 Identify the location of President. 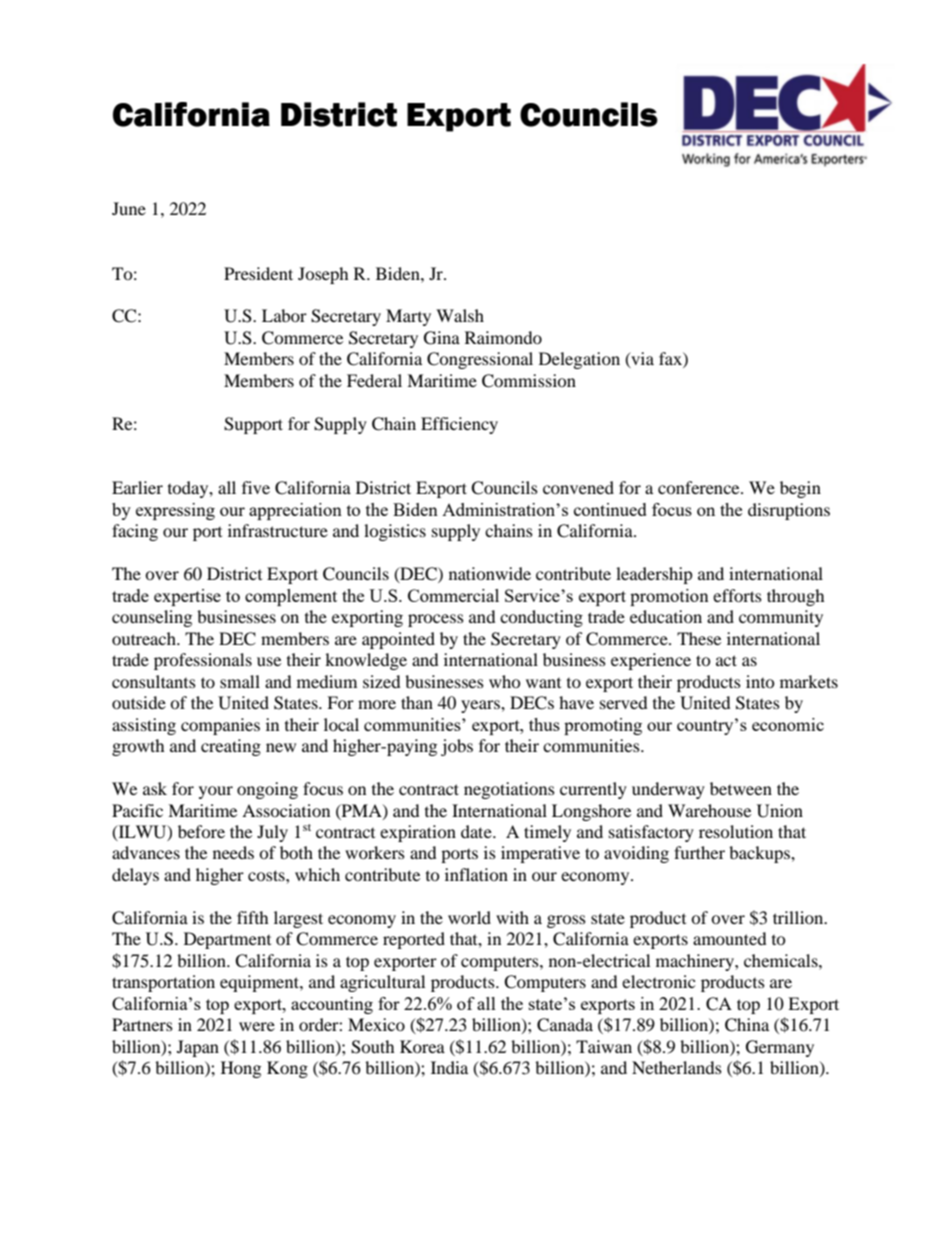
(258, 273).
